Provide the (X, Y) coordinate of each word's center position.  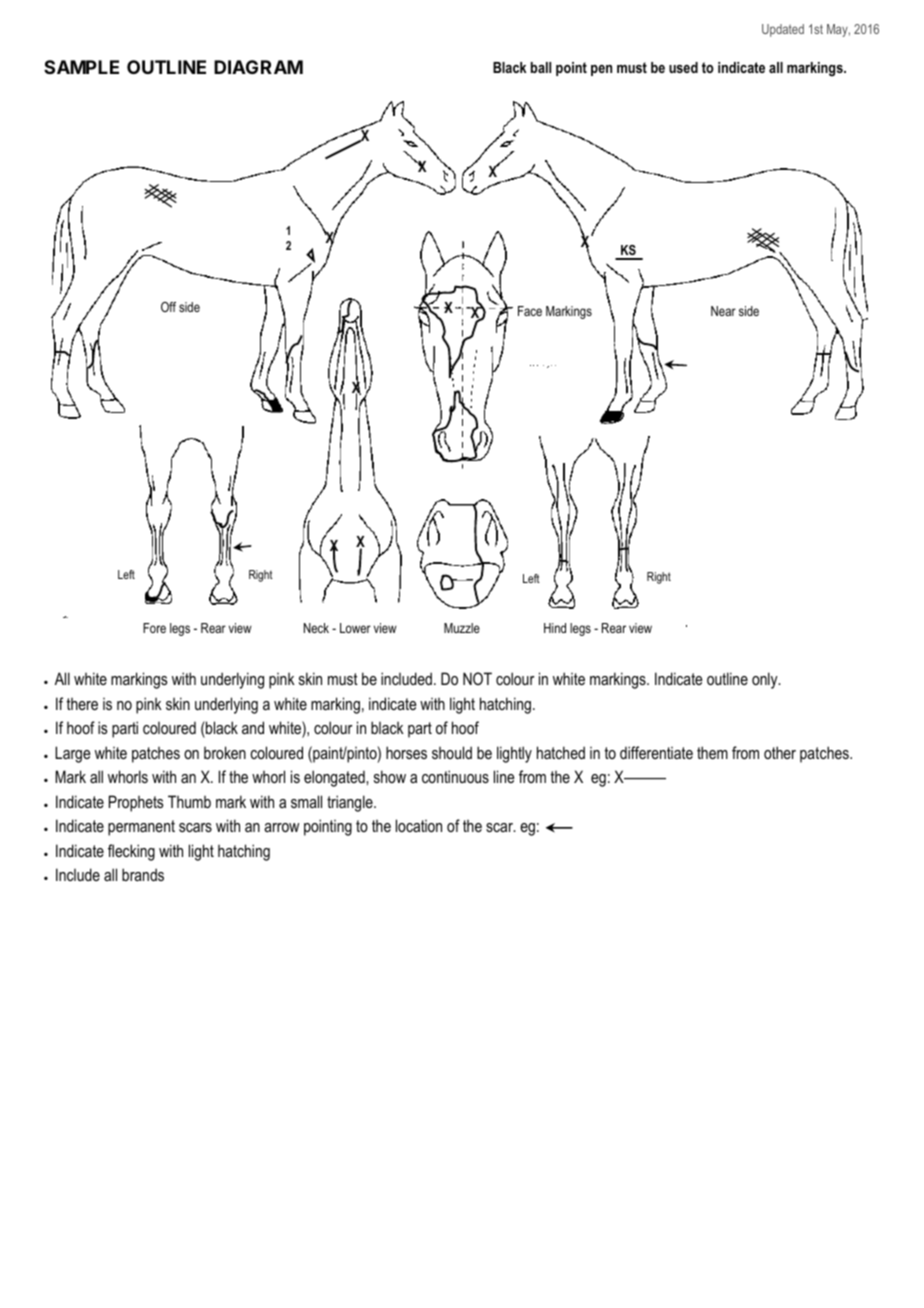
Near (723, 311)
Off (168, 307)
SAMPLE (81, 67)
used (683, 67)
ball (541, 67)
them (712, 752)
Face (530, 311)
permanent (141, 828)
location (419, 825)
